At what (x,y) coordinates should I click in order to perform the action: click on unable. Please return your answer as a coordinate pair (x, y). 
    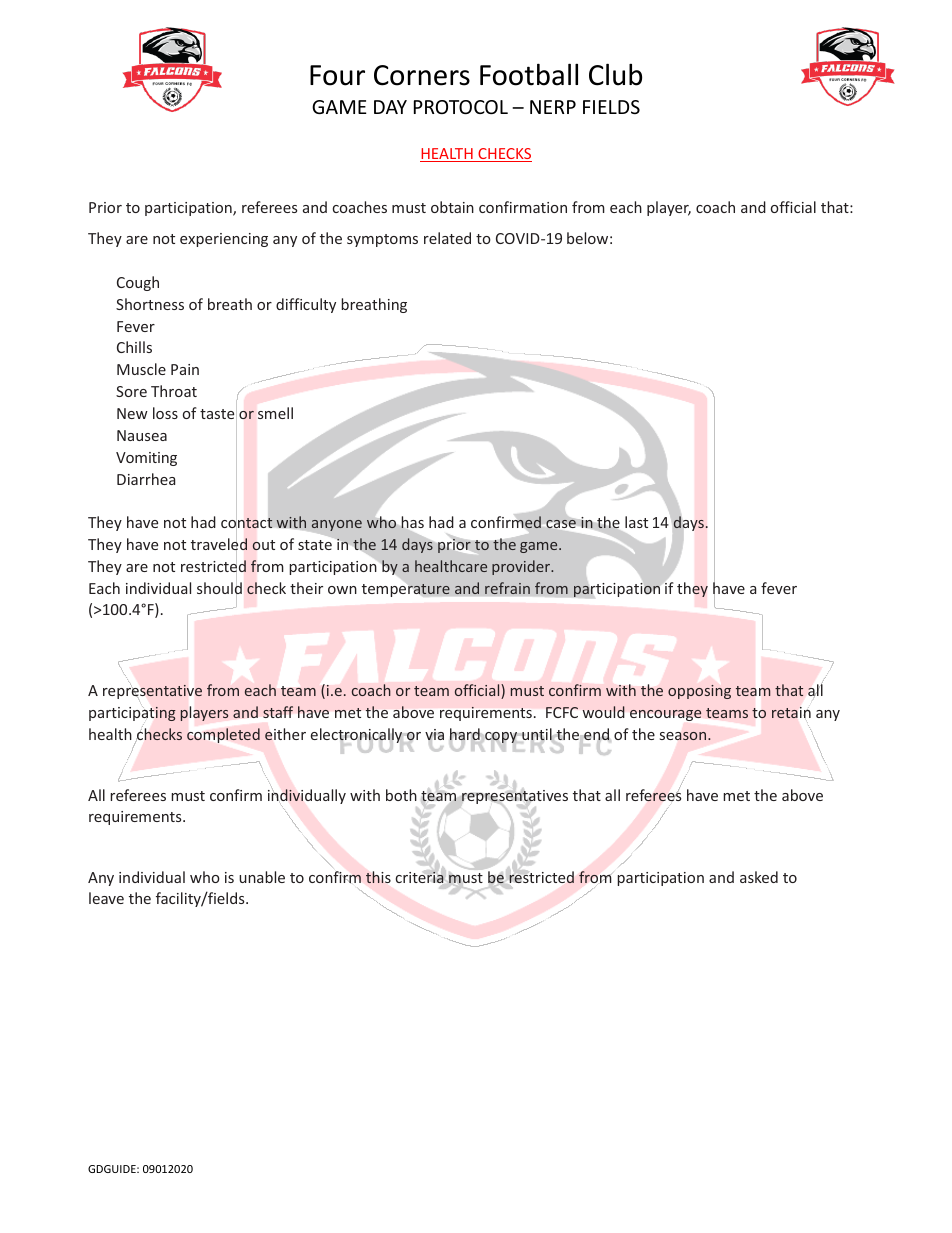
    Looking at the image, I should click on (262, 877).
